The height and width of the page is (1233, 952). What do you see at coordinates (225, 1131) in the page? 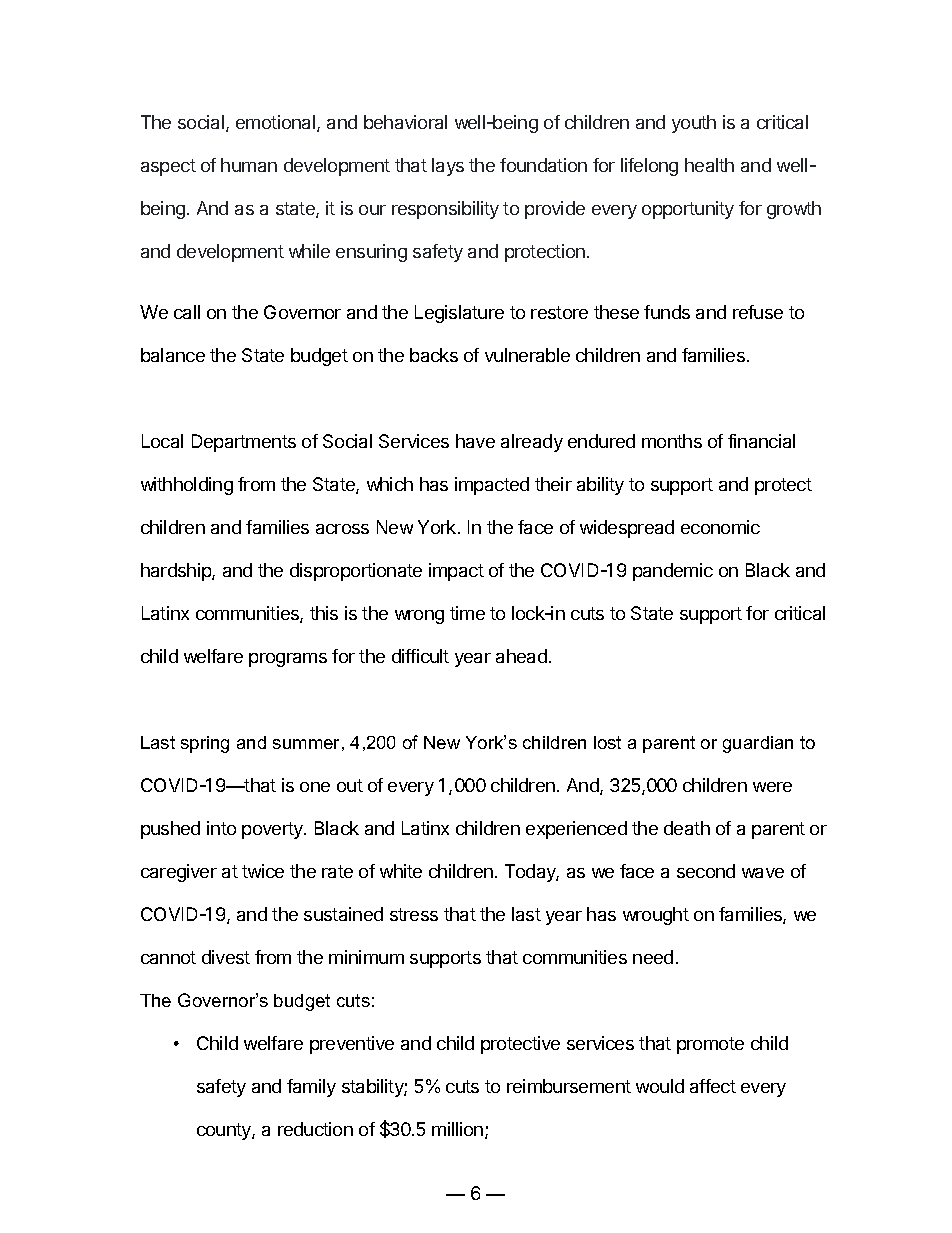
I see `county` at bounding box center [225, 1131].
